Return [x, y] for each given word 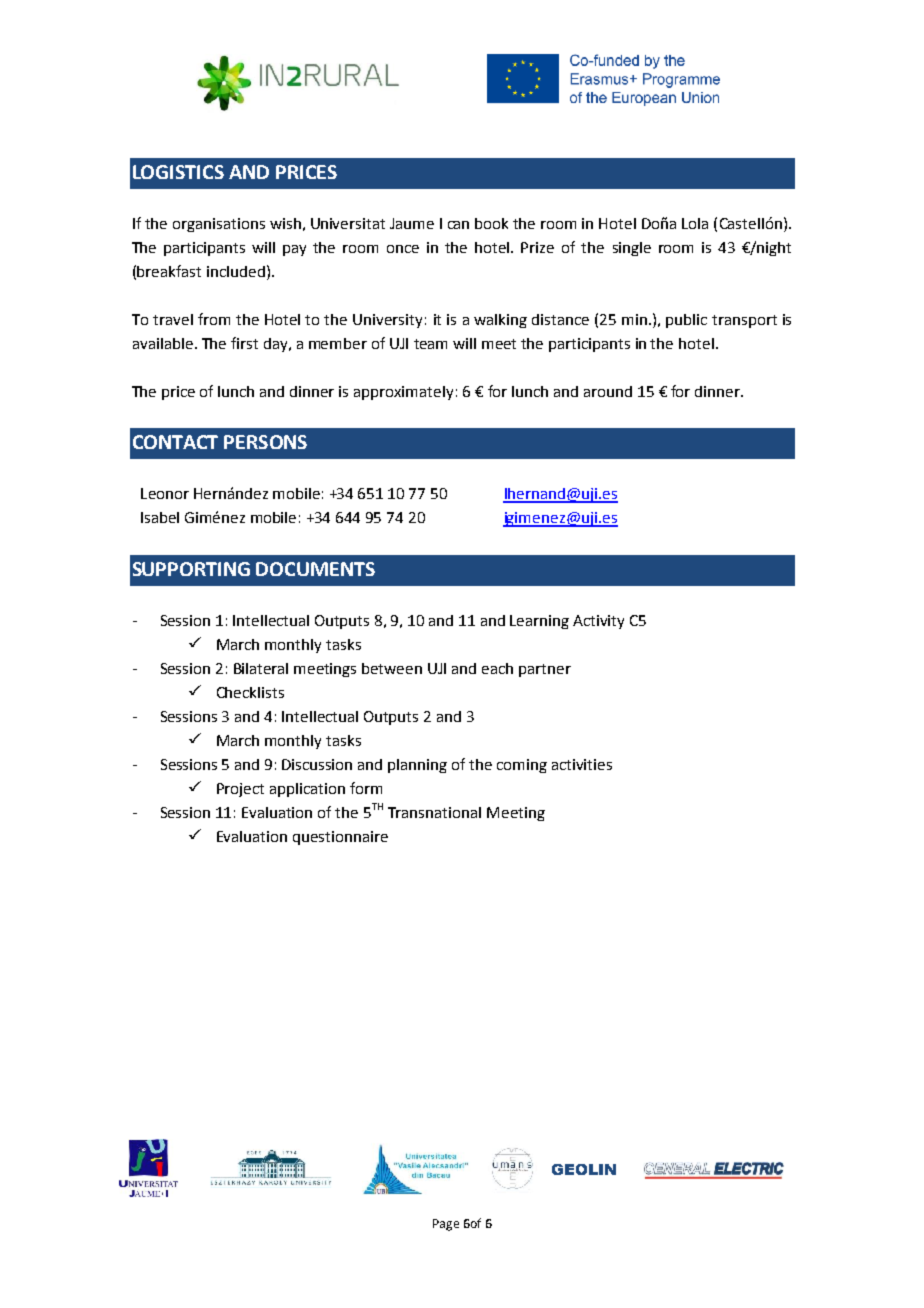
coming [522, 766]
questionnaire [340, 838]
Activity [598, 622]
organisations [219, 225]
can [458, 225]
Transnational [434, 812]
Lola [695, 223]
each [497, 668]
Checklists [250, 692]
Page [446, 1225]
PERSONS [265, 442]
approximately [403, 393]
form [366, 788]
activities [582, 764]
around [608, 391]
